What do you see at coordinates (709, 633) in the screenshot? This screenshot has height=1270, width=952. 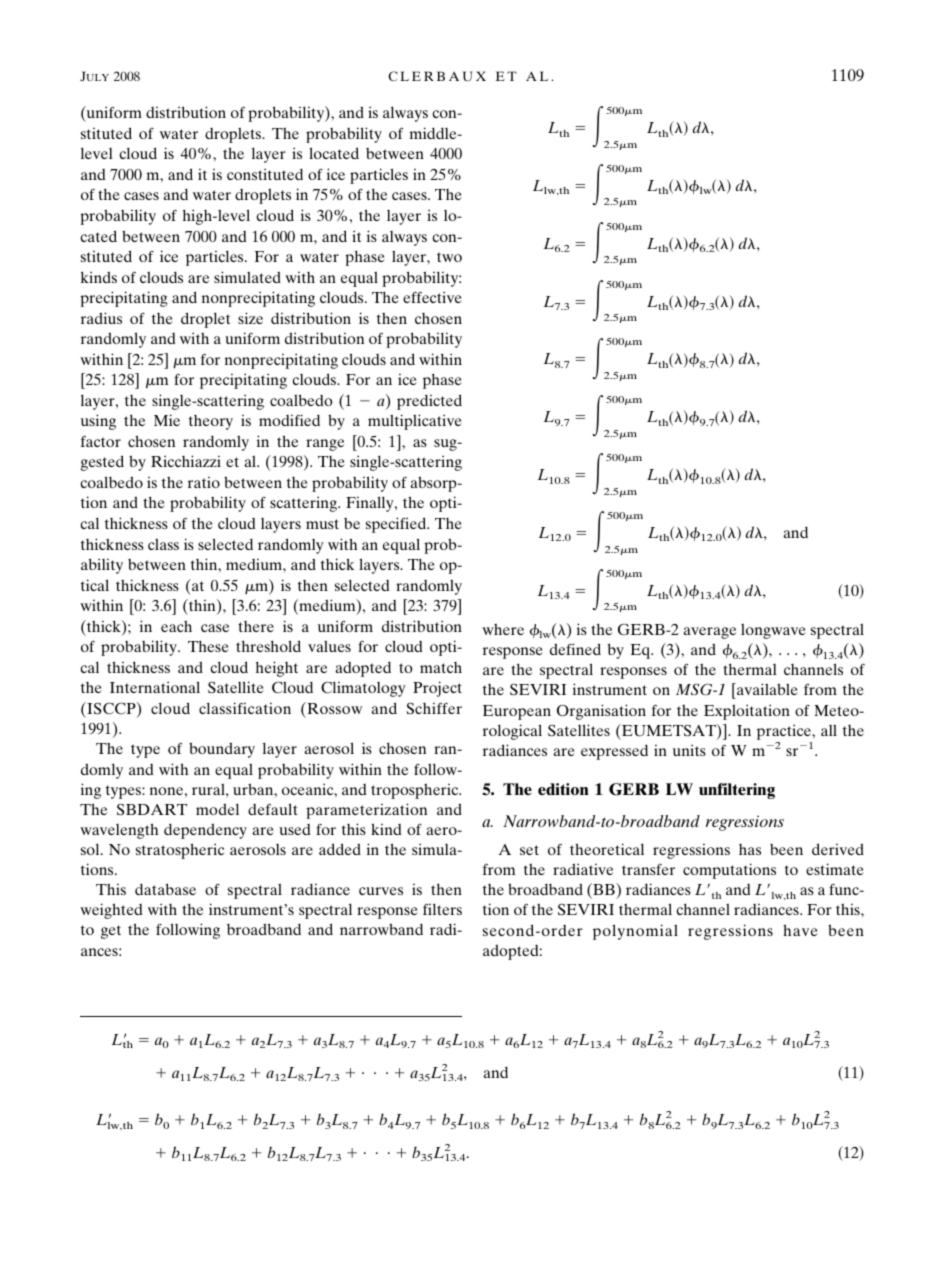 I see `average` at bounding box center [709, 633].
